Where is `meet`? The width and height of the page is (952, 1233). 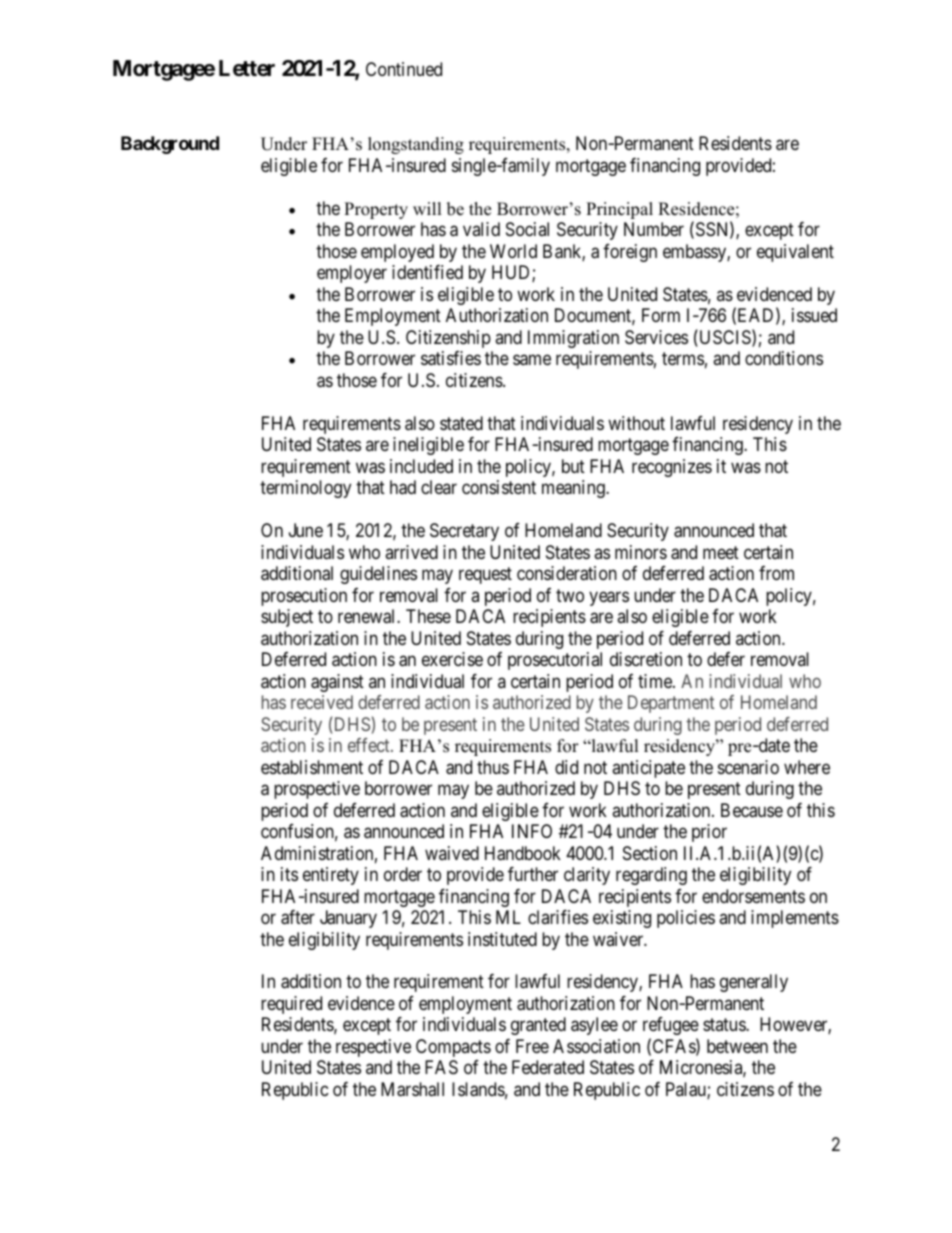
meet is located at coordinates (721, 552).
